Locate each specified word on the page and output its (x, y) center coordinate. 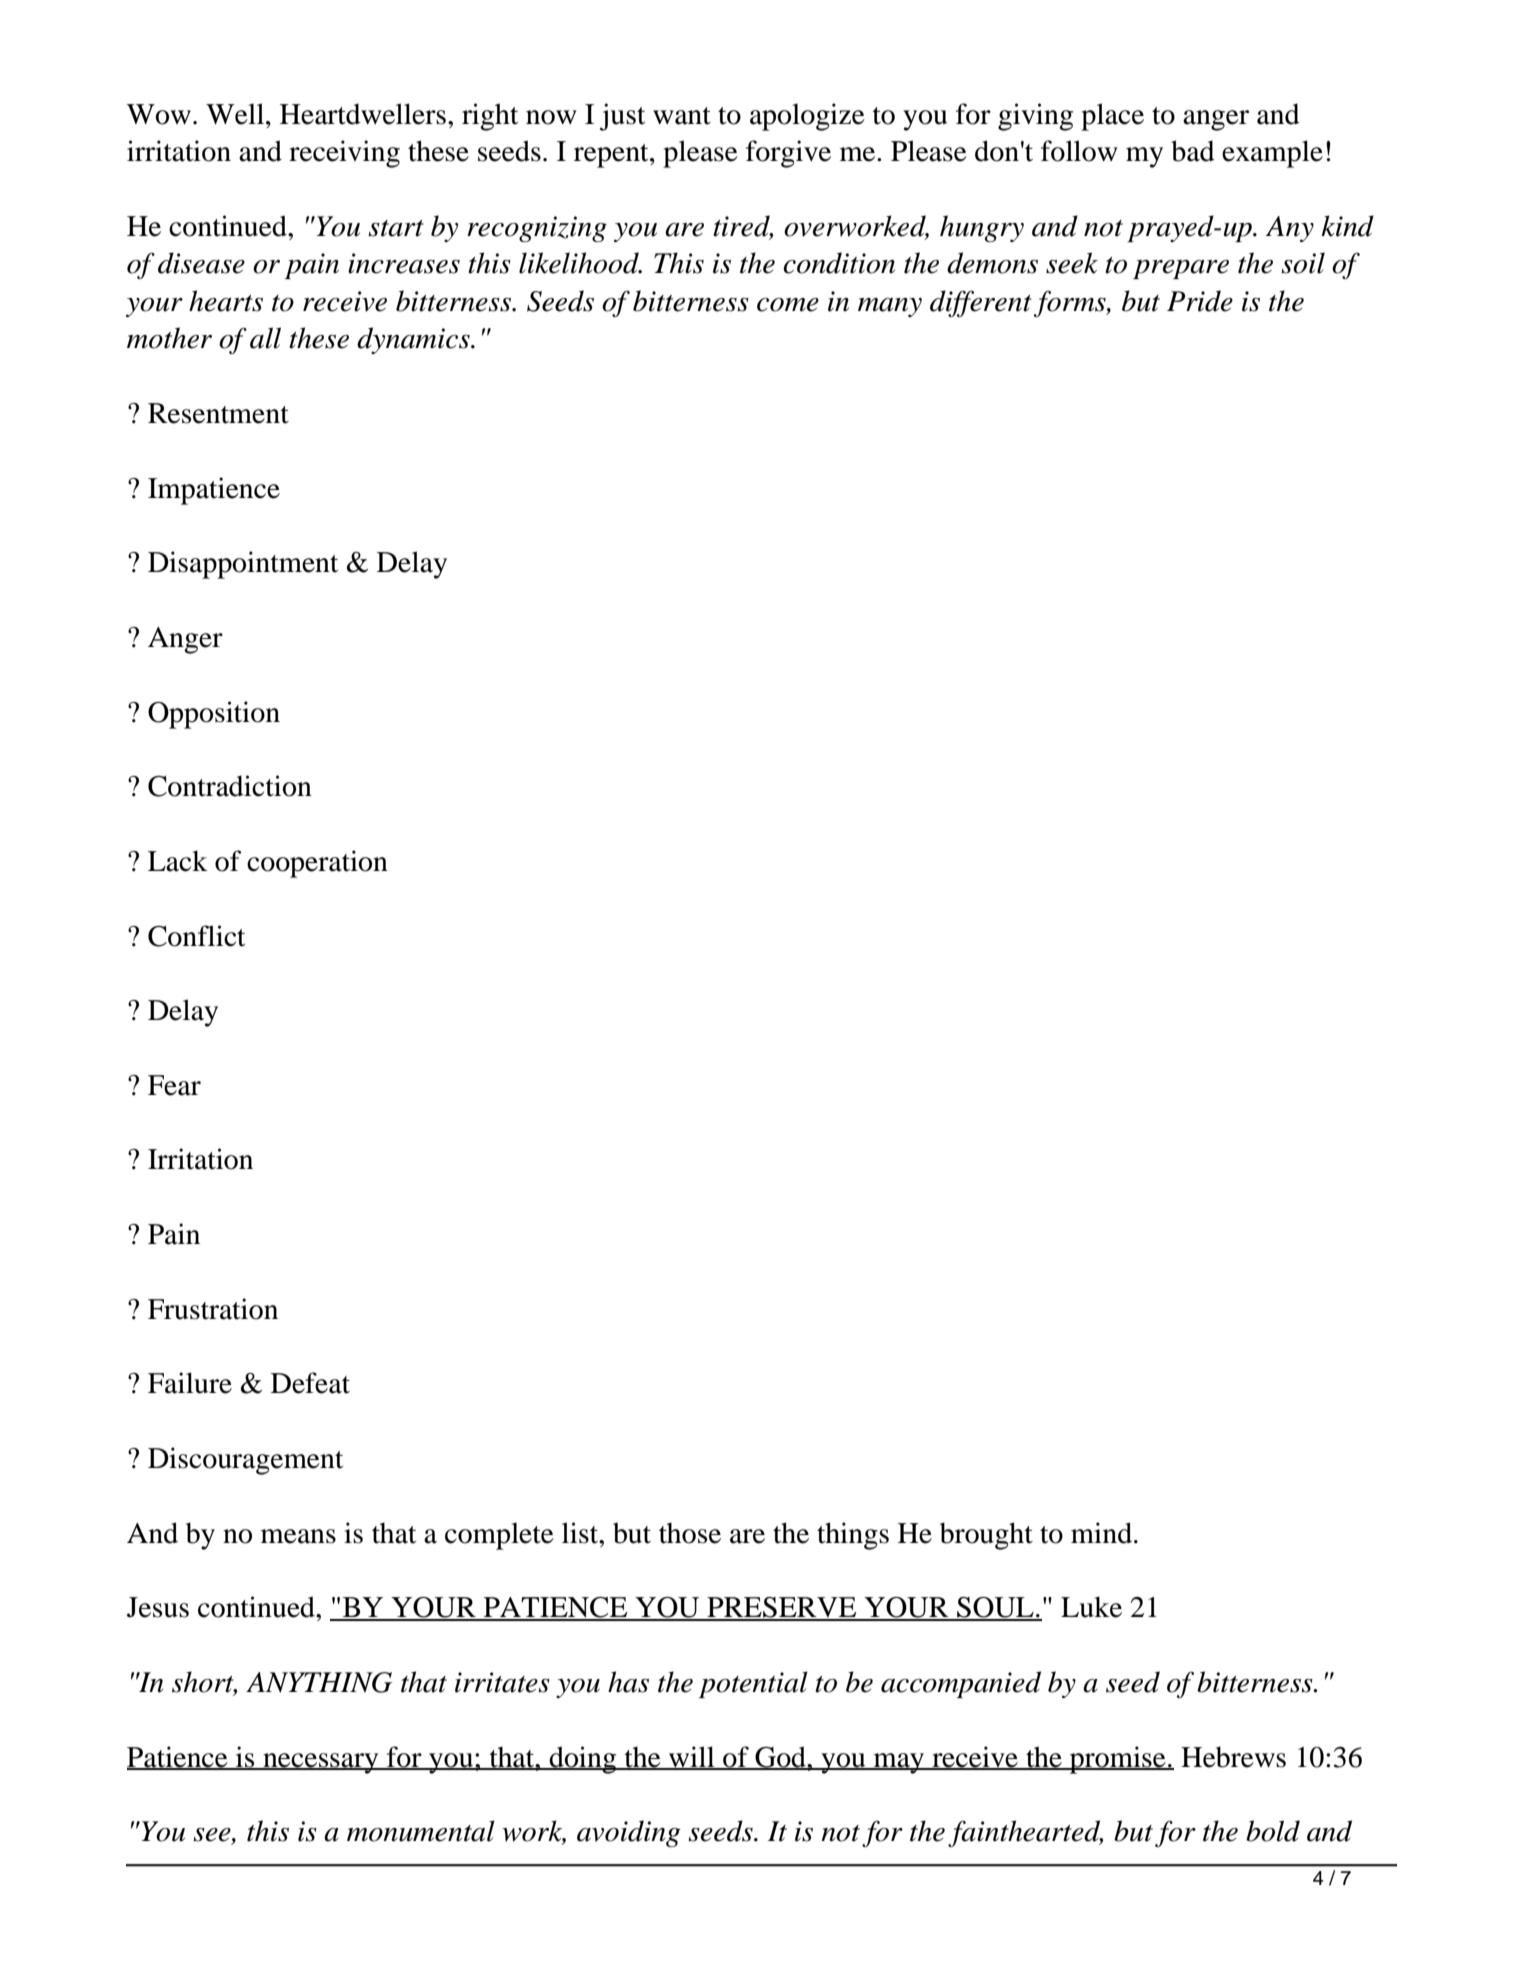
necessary (321, 1763)
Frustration (213, 1309)
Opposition (214, 715)
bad (1193, 151)
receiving (344, 154)
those (690, 1533)
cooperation (317, 864)
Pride (1200, 301)
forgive (788, 154)
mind (1103, 1533)
